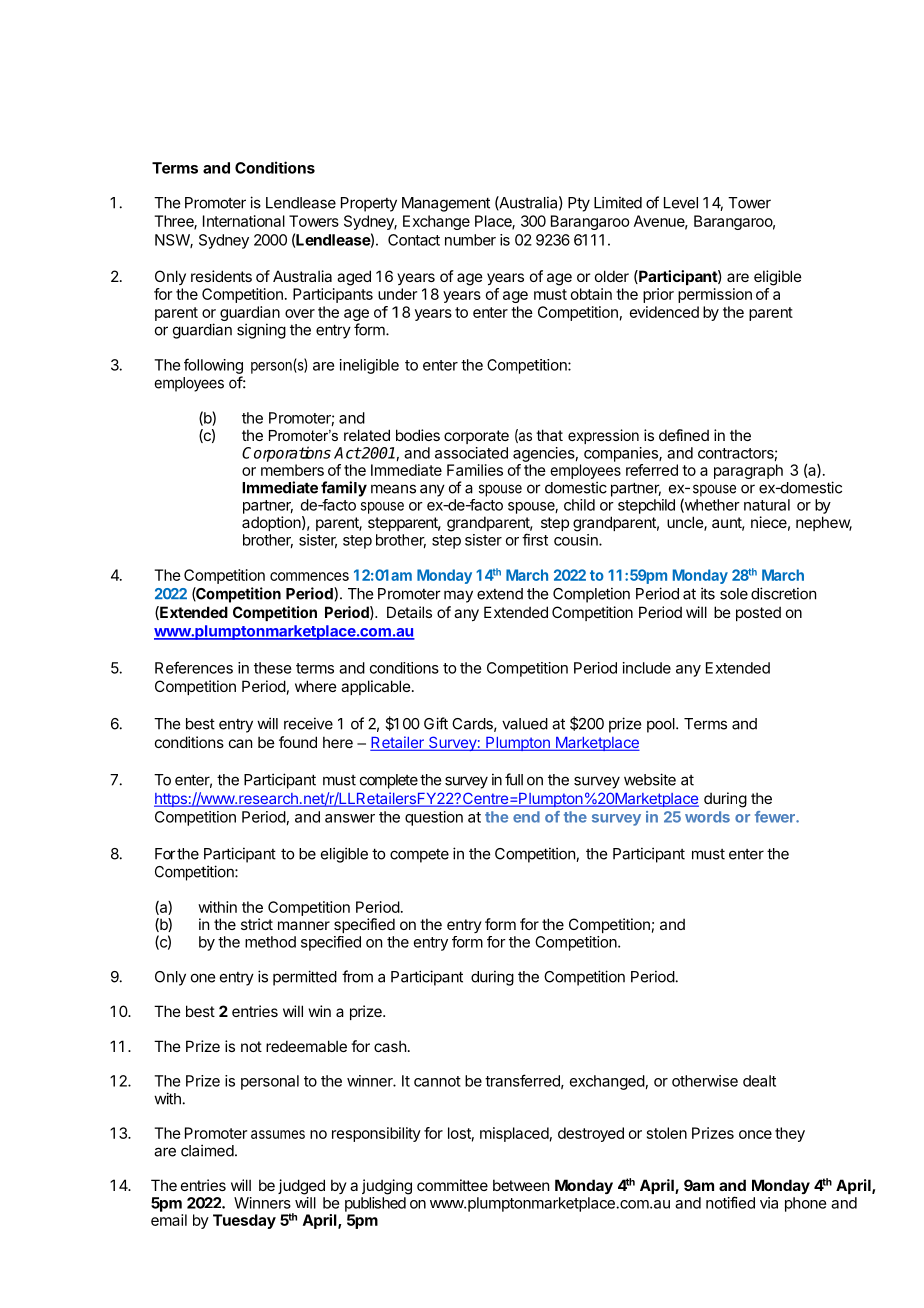  Describe the element at coordinates (734, 594) in the screenshot. I see `sole` at that location.
